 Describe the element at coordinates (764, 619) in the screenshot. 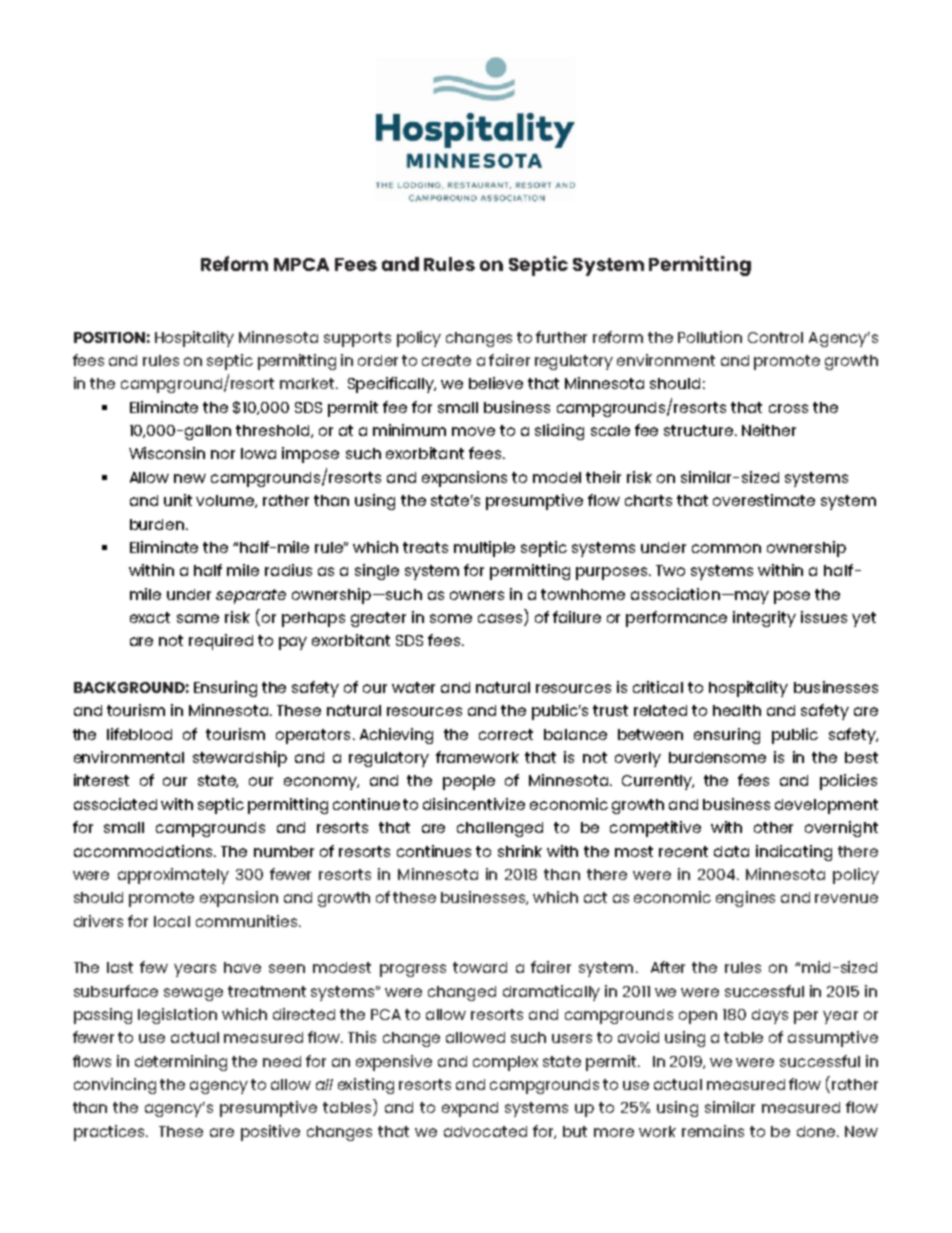

I see `integrity` at that location.
